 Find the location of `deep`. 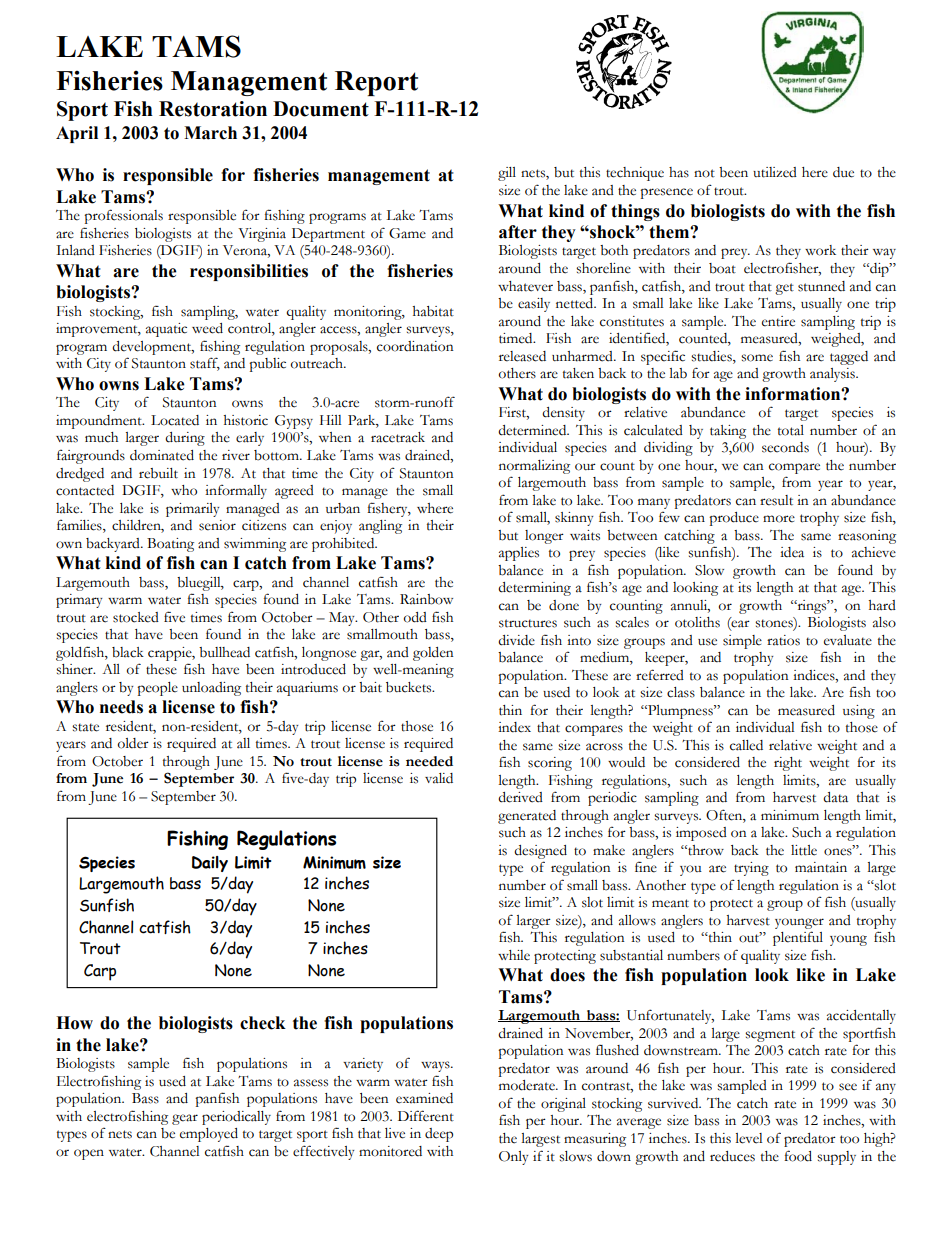

deep is located at coordinates (439, 1135).
